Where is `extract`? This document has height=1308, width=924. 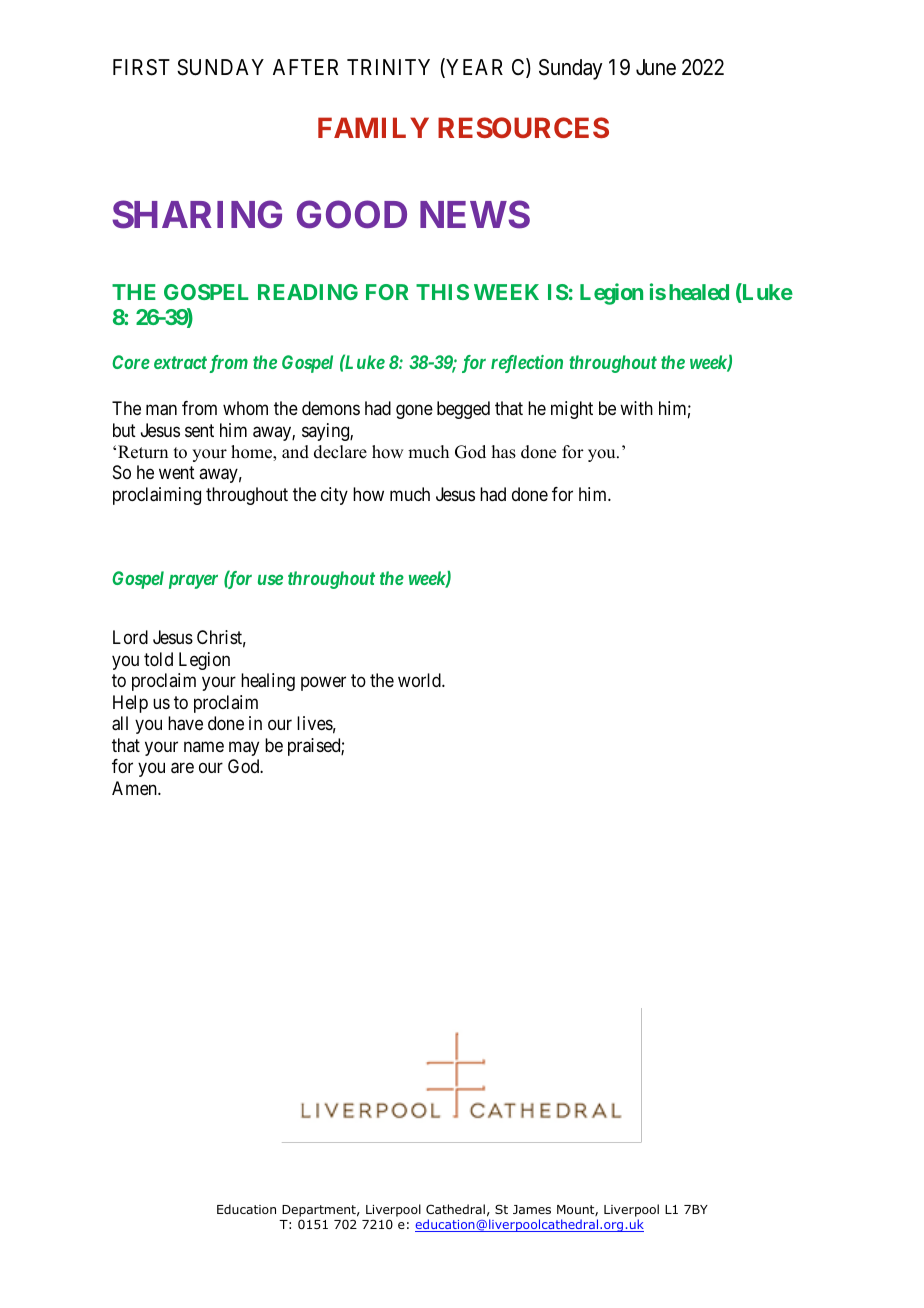
extract is located at coordinates (180, 362).
